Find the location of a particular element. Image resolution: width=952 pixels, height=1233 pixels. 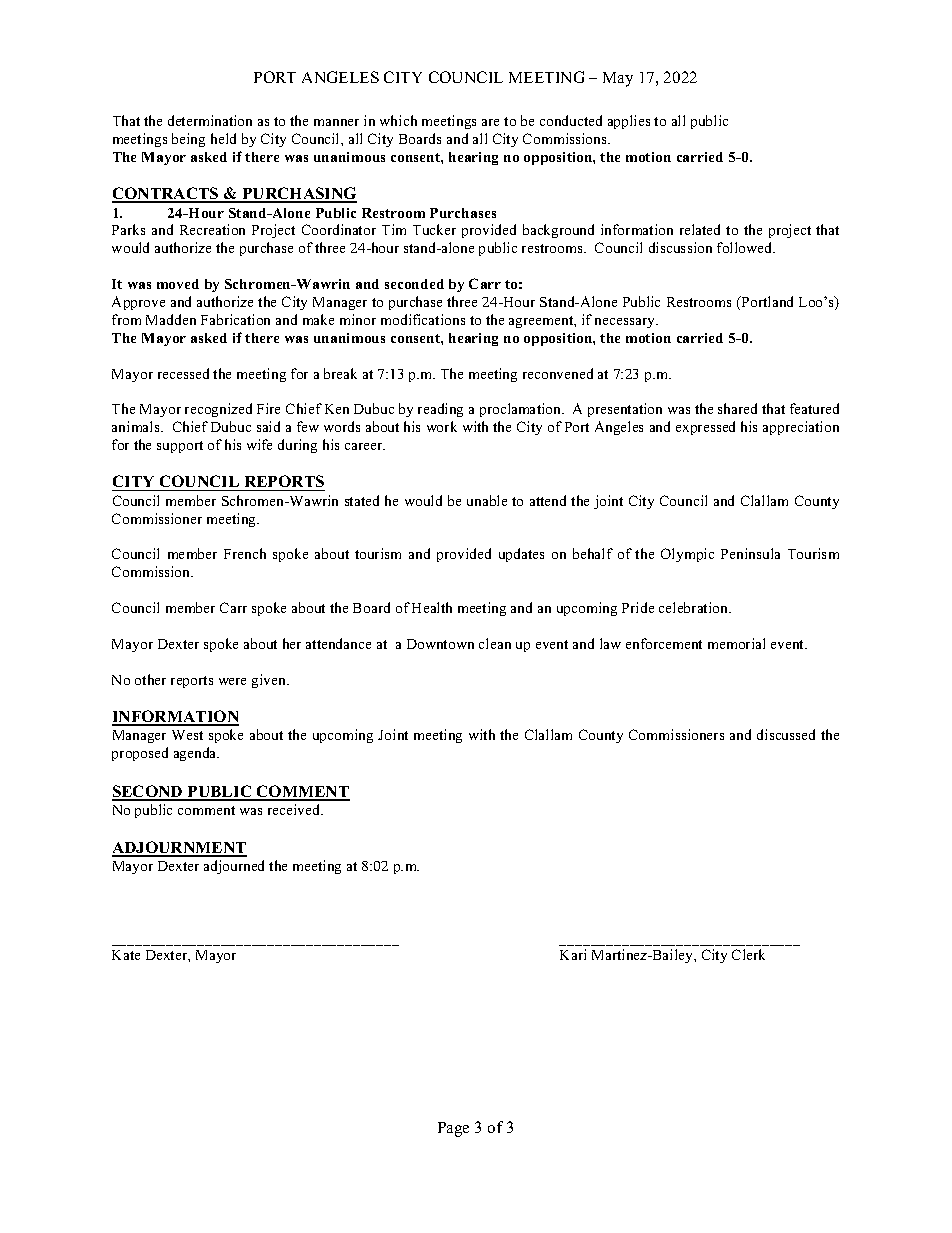

were is located at coordinates (232, 681).
